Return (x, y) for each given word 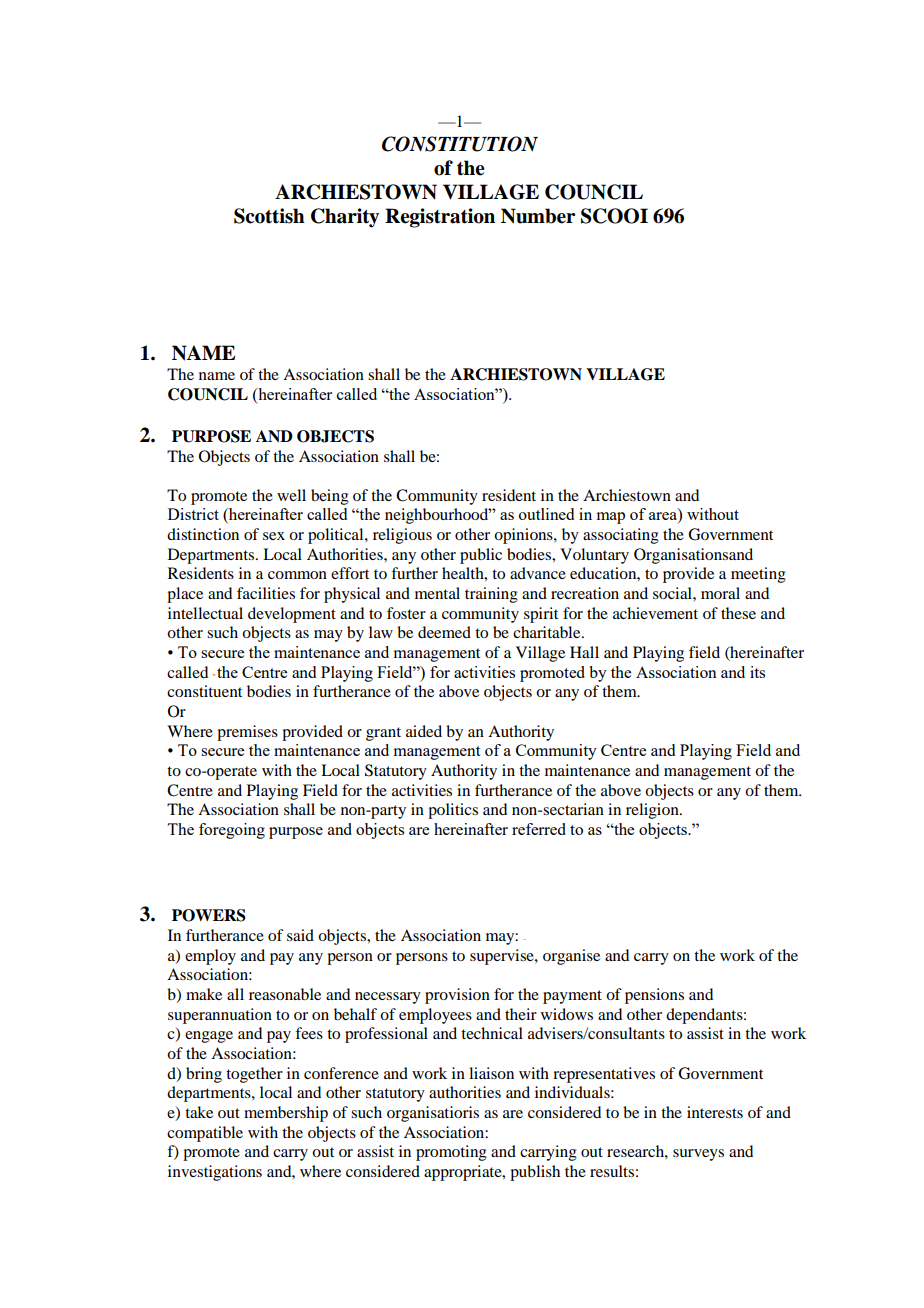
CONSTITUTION (460, 144)
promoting (451, 1153)
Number (538, 216)
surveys (698, 1155)
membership (286, 1114)
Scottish (269, 216)
